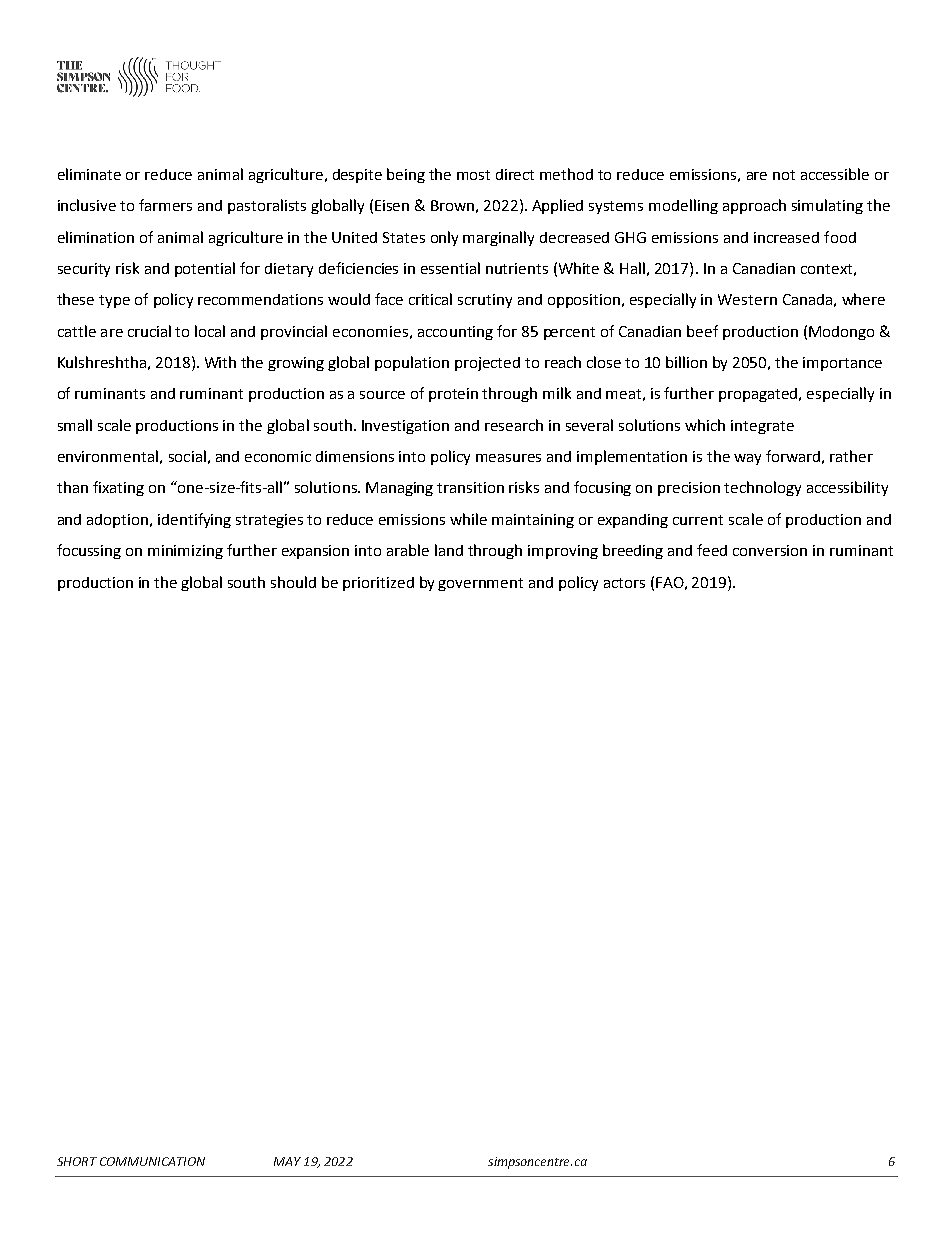 This page has width=952, height=1233. Describe the element at coordinates (514, 425) in the page. I see `research` at that location.
